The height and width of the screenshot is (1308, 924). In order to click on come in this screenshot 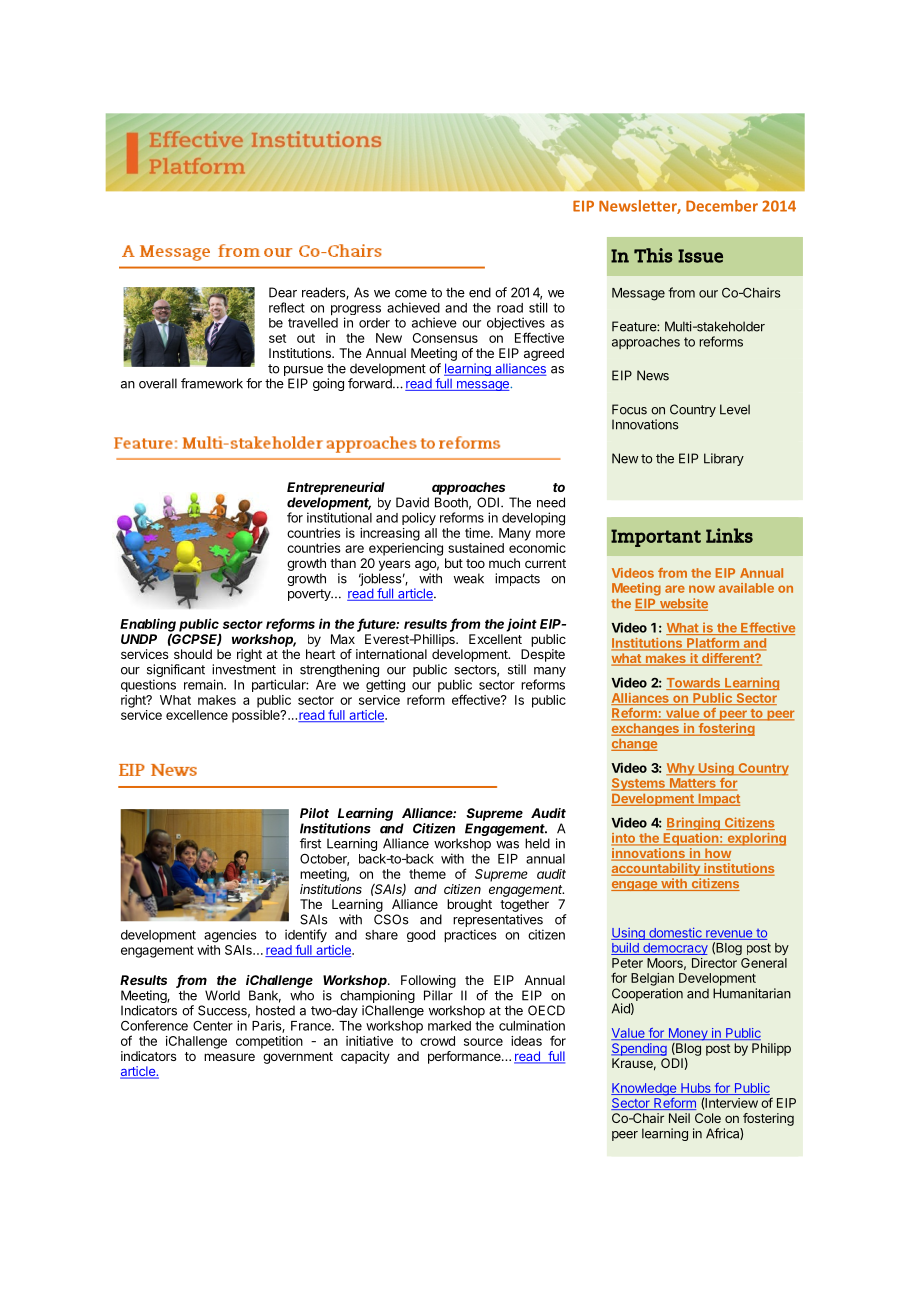, I will do `click(411, 294)`.
